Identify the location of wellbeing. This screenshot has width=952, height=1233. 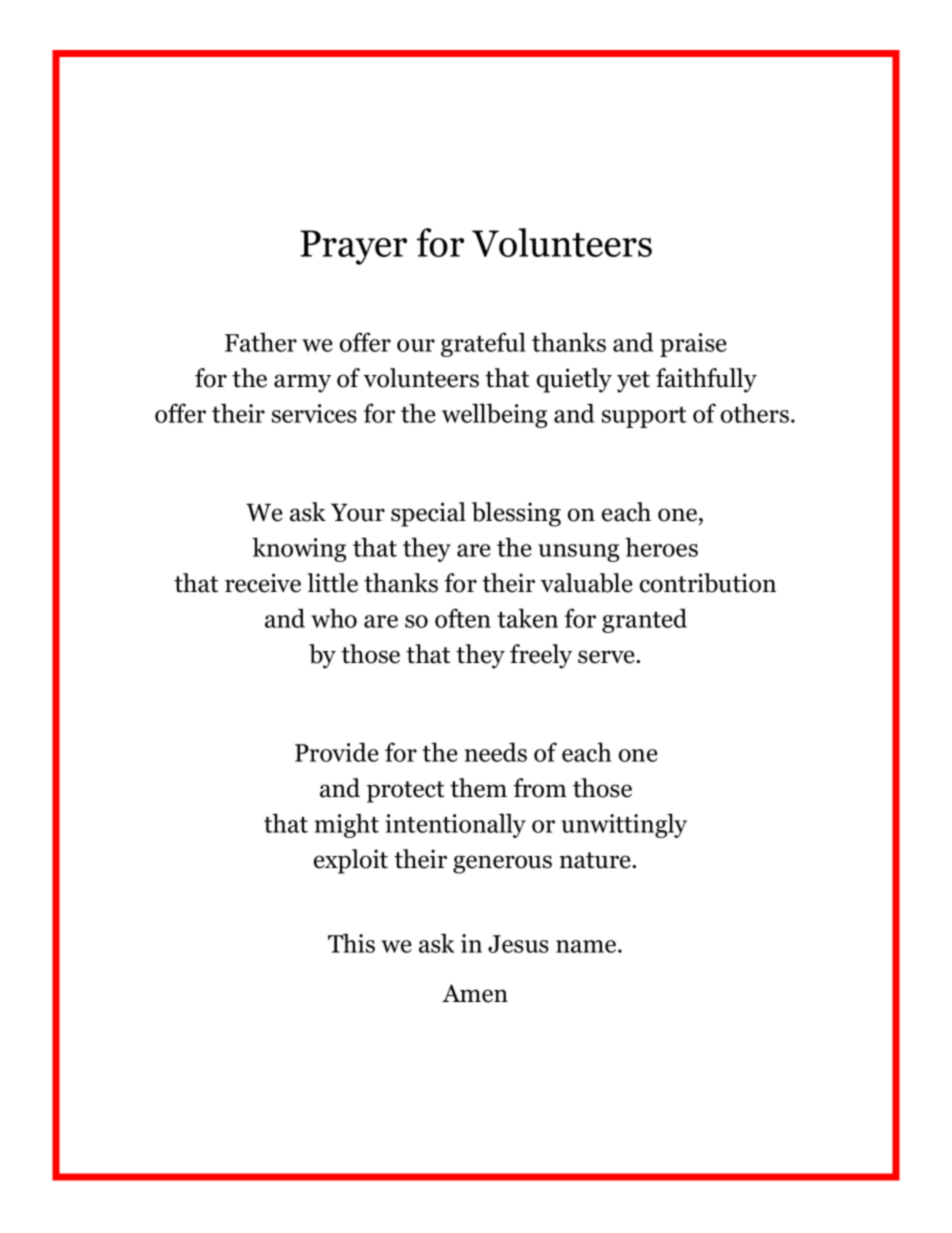
(494, 415).
